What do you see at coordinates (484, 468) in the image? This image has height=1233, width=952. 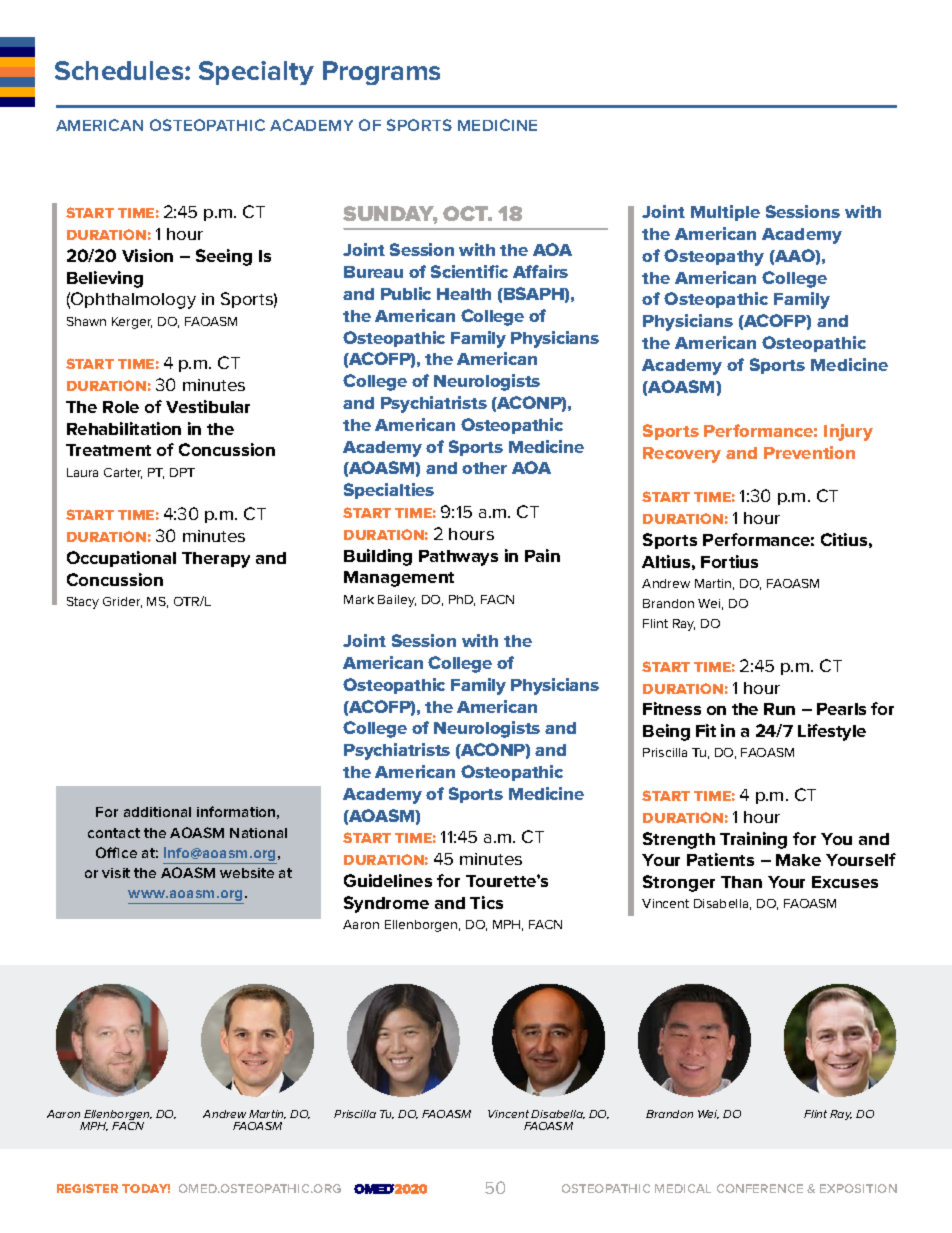 I see `other` at bounding box center [484, 468].
